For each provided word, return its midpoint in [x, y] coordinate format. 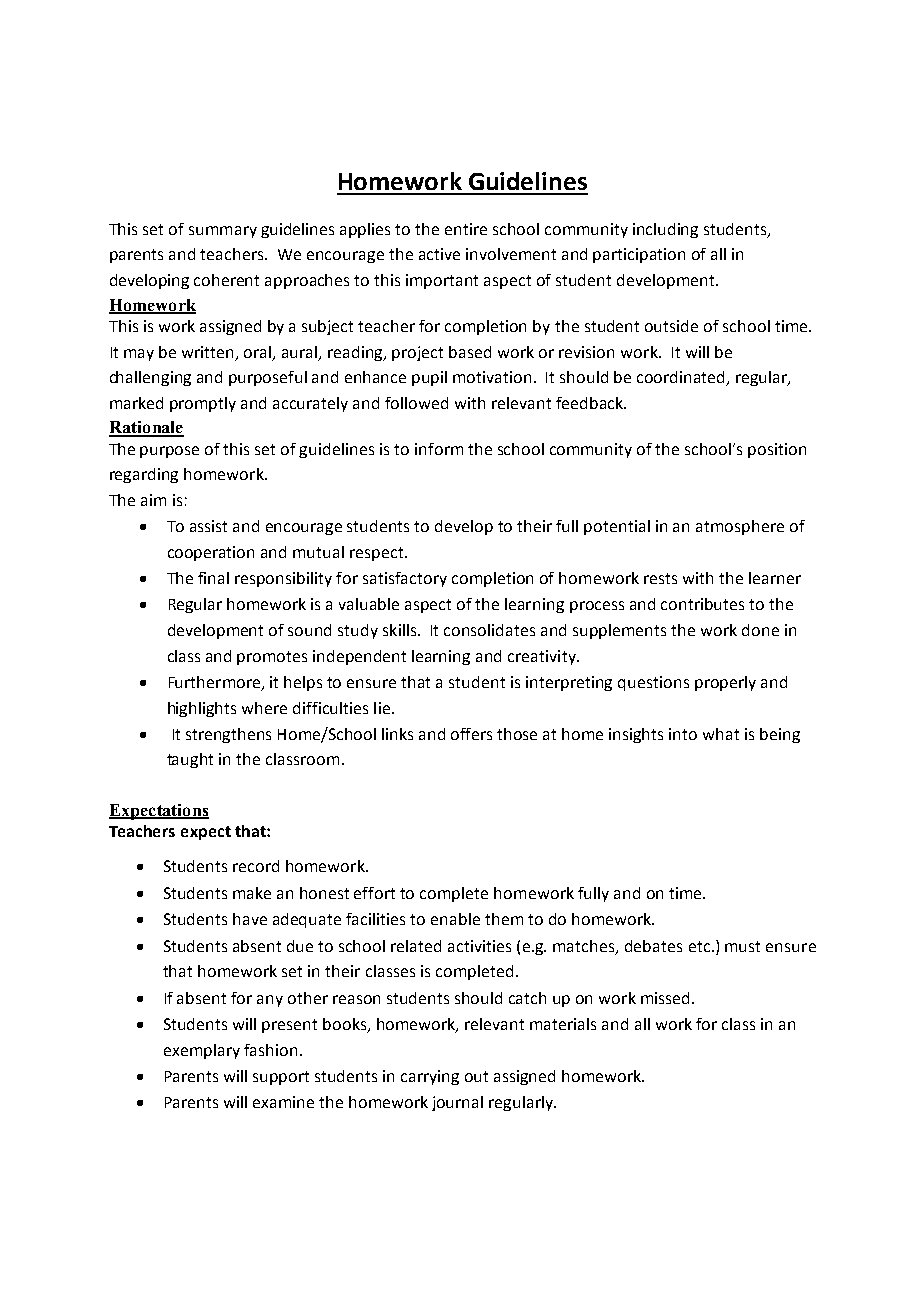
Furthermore [216, 683]
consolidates [489, 630]
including [665, 230]
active [439, 254]
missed [665, 998]
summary [223, 232]
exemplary [202, 1051]
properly [725, 683]
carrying [430, 1077]
